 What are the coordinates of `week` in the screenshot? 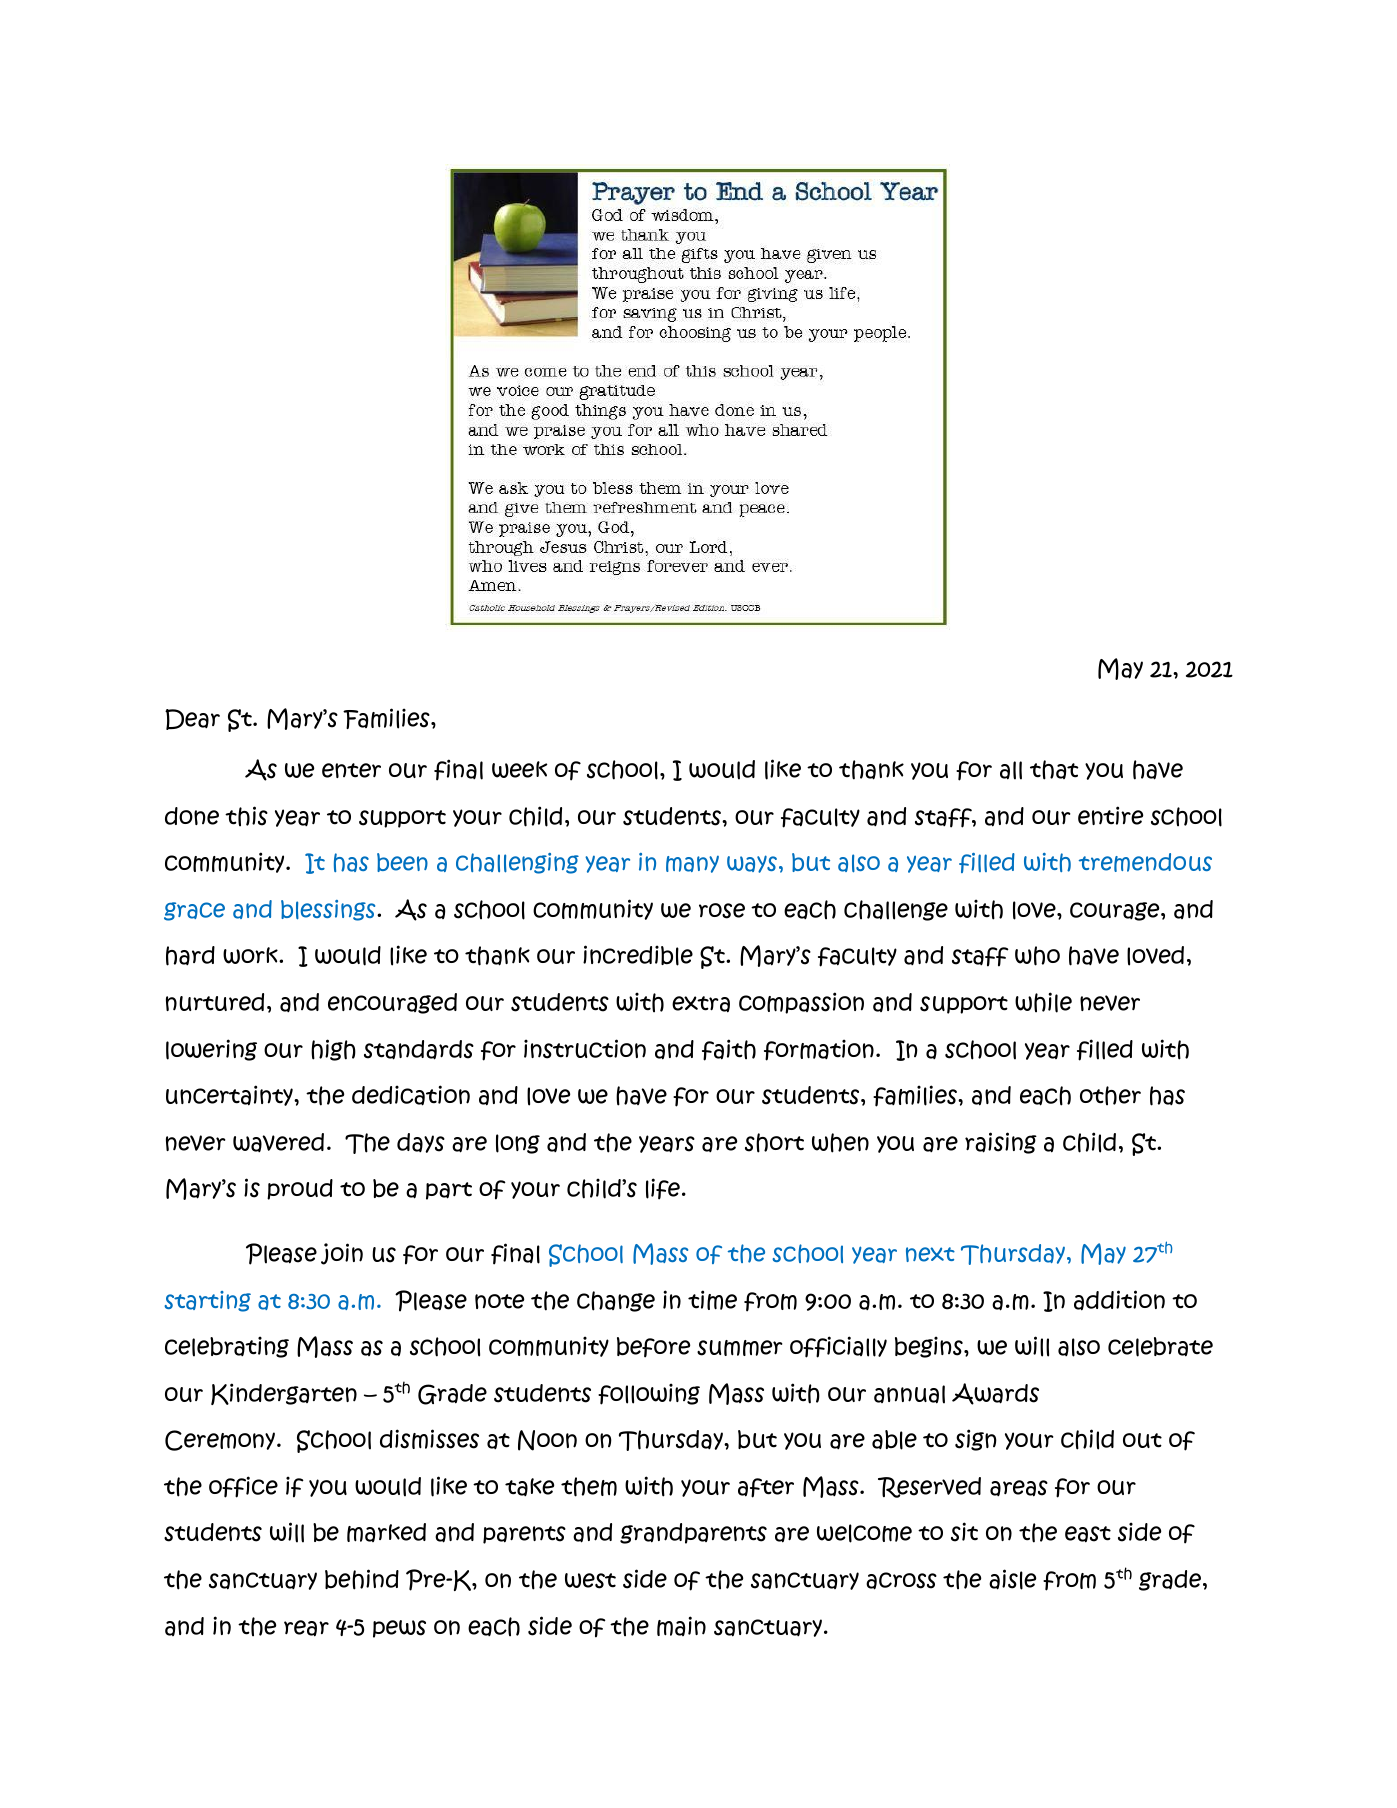 It's located at (519, 769).
